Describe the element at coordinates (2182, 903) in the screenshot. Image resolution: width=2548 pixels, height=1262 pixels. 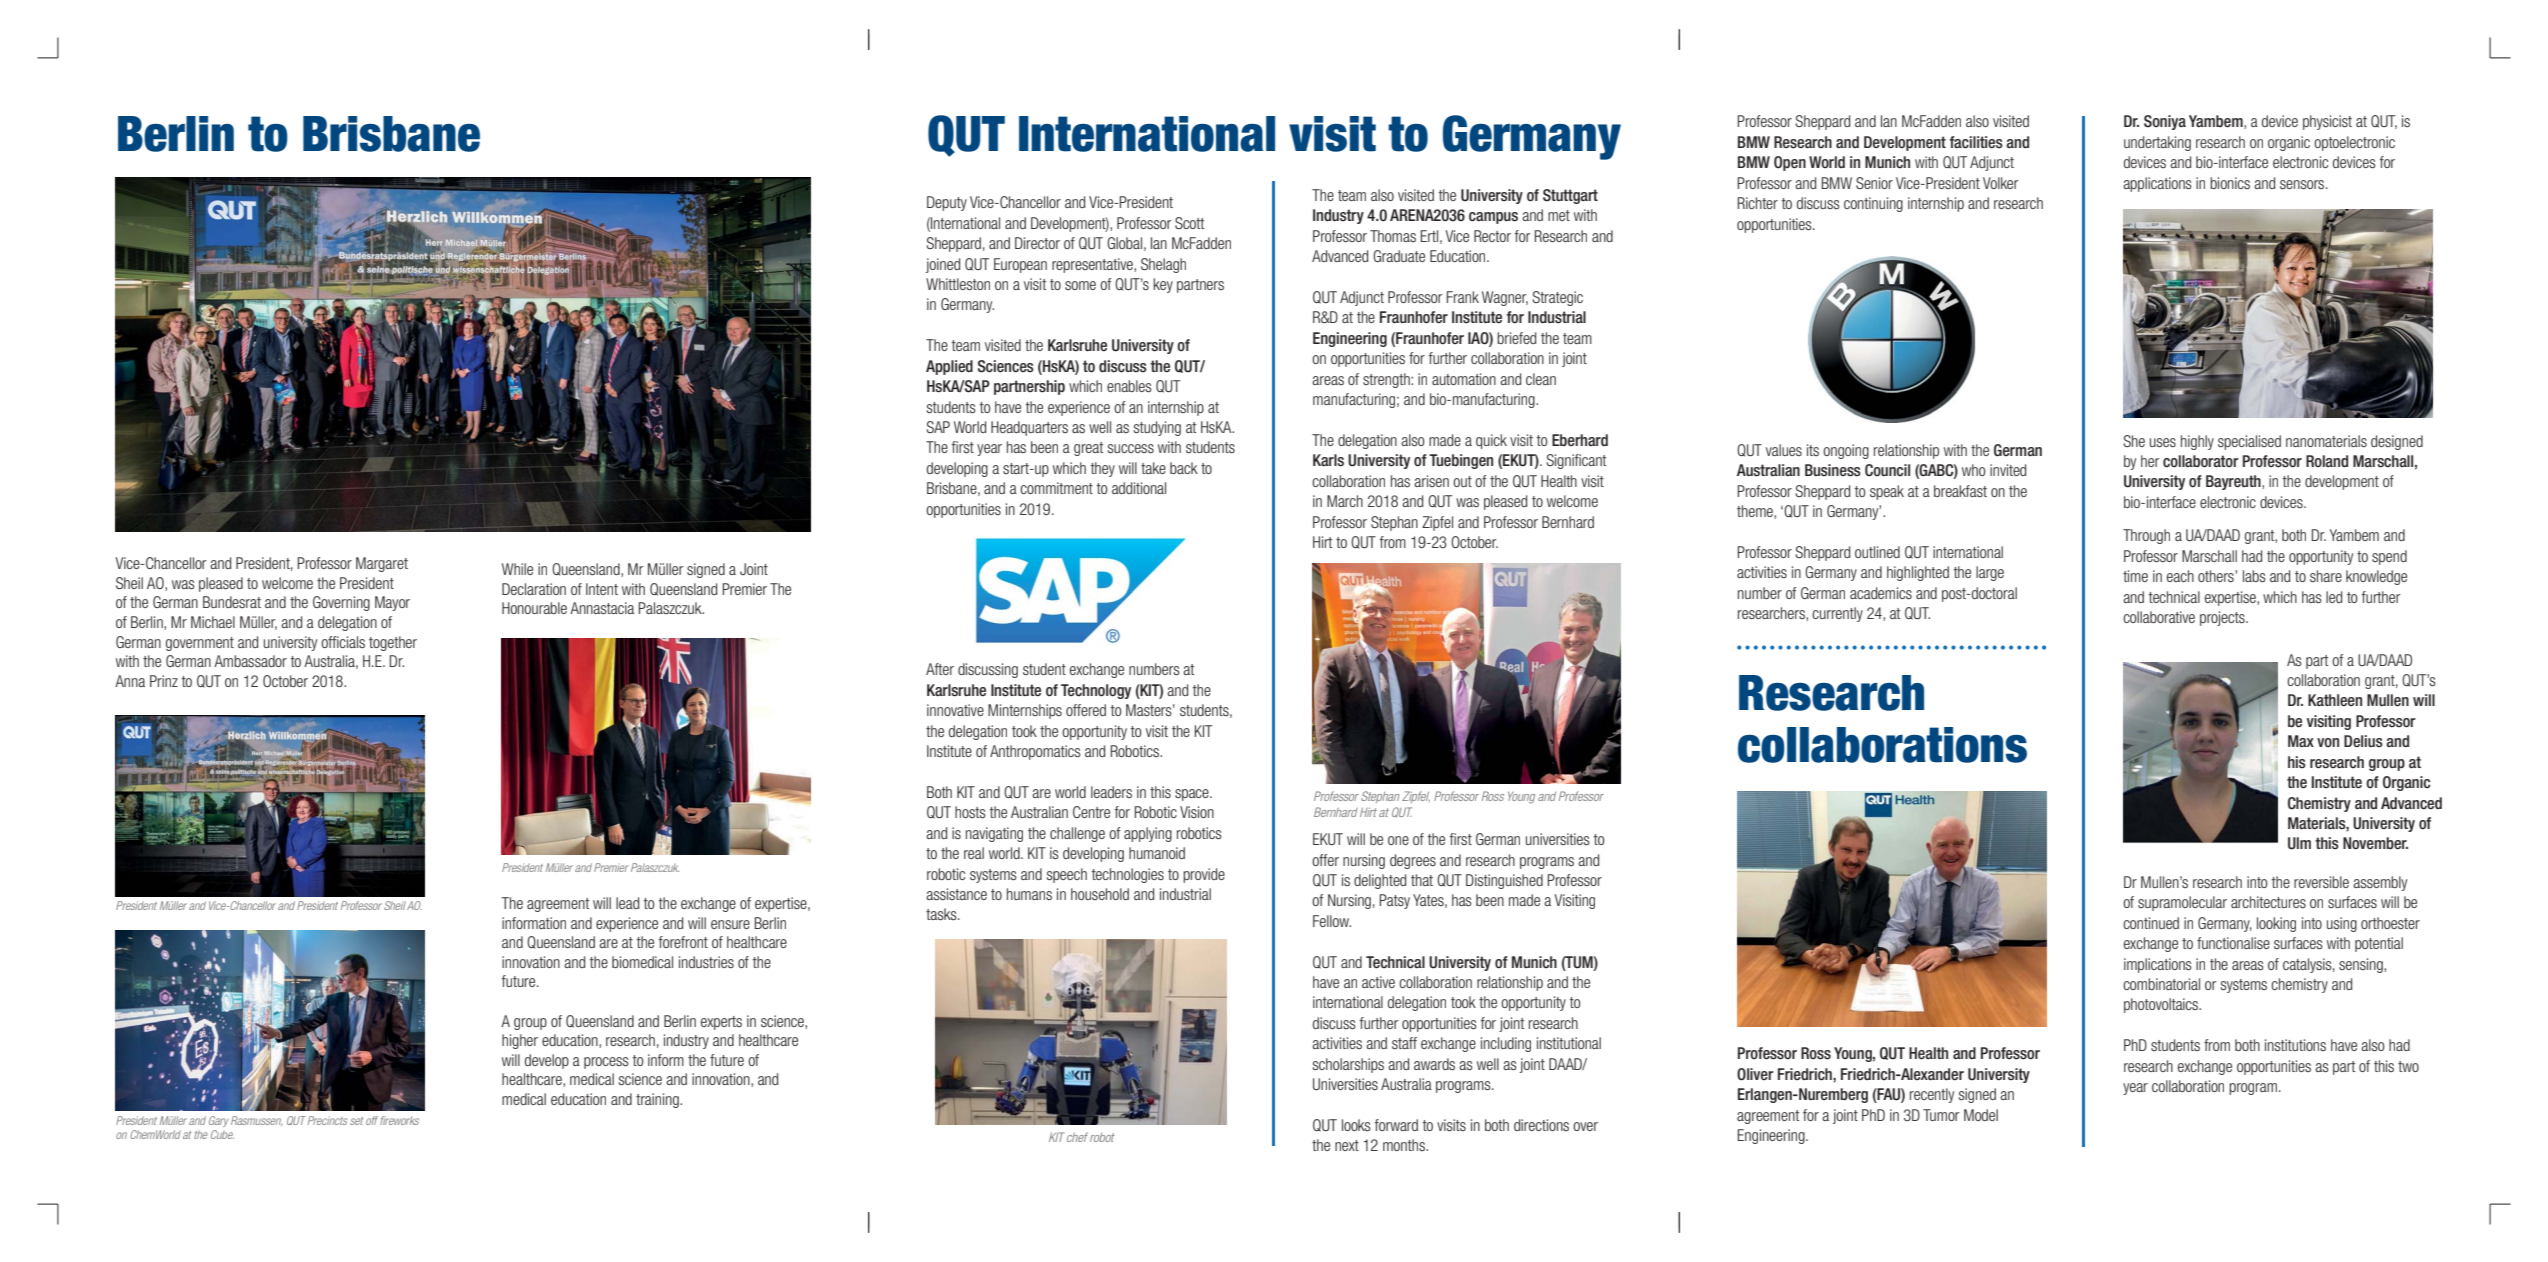
I see `supramolecular` at that location.
